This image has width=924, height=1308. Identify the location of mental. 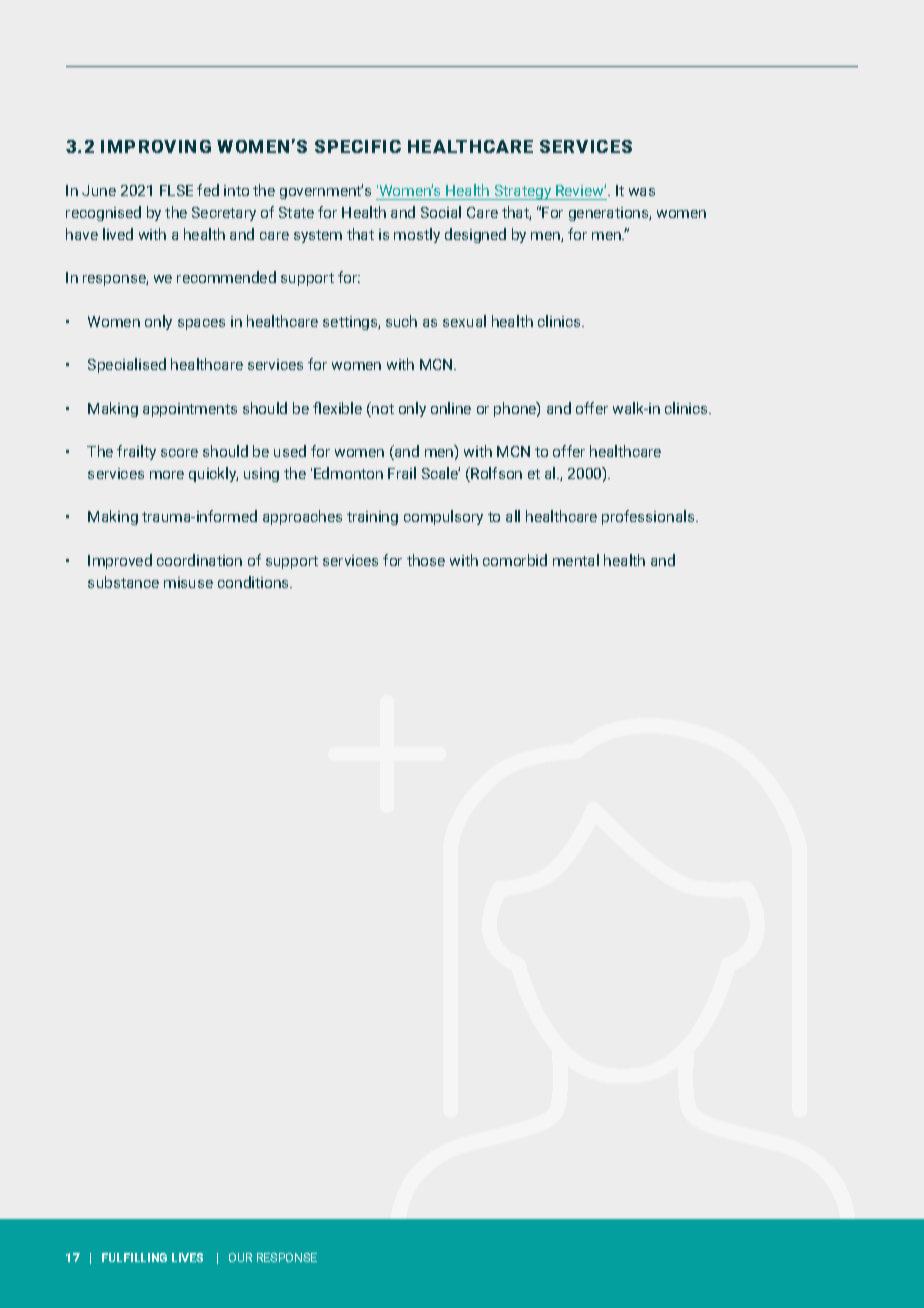
(576, 560).
